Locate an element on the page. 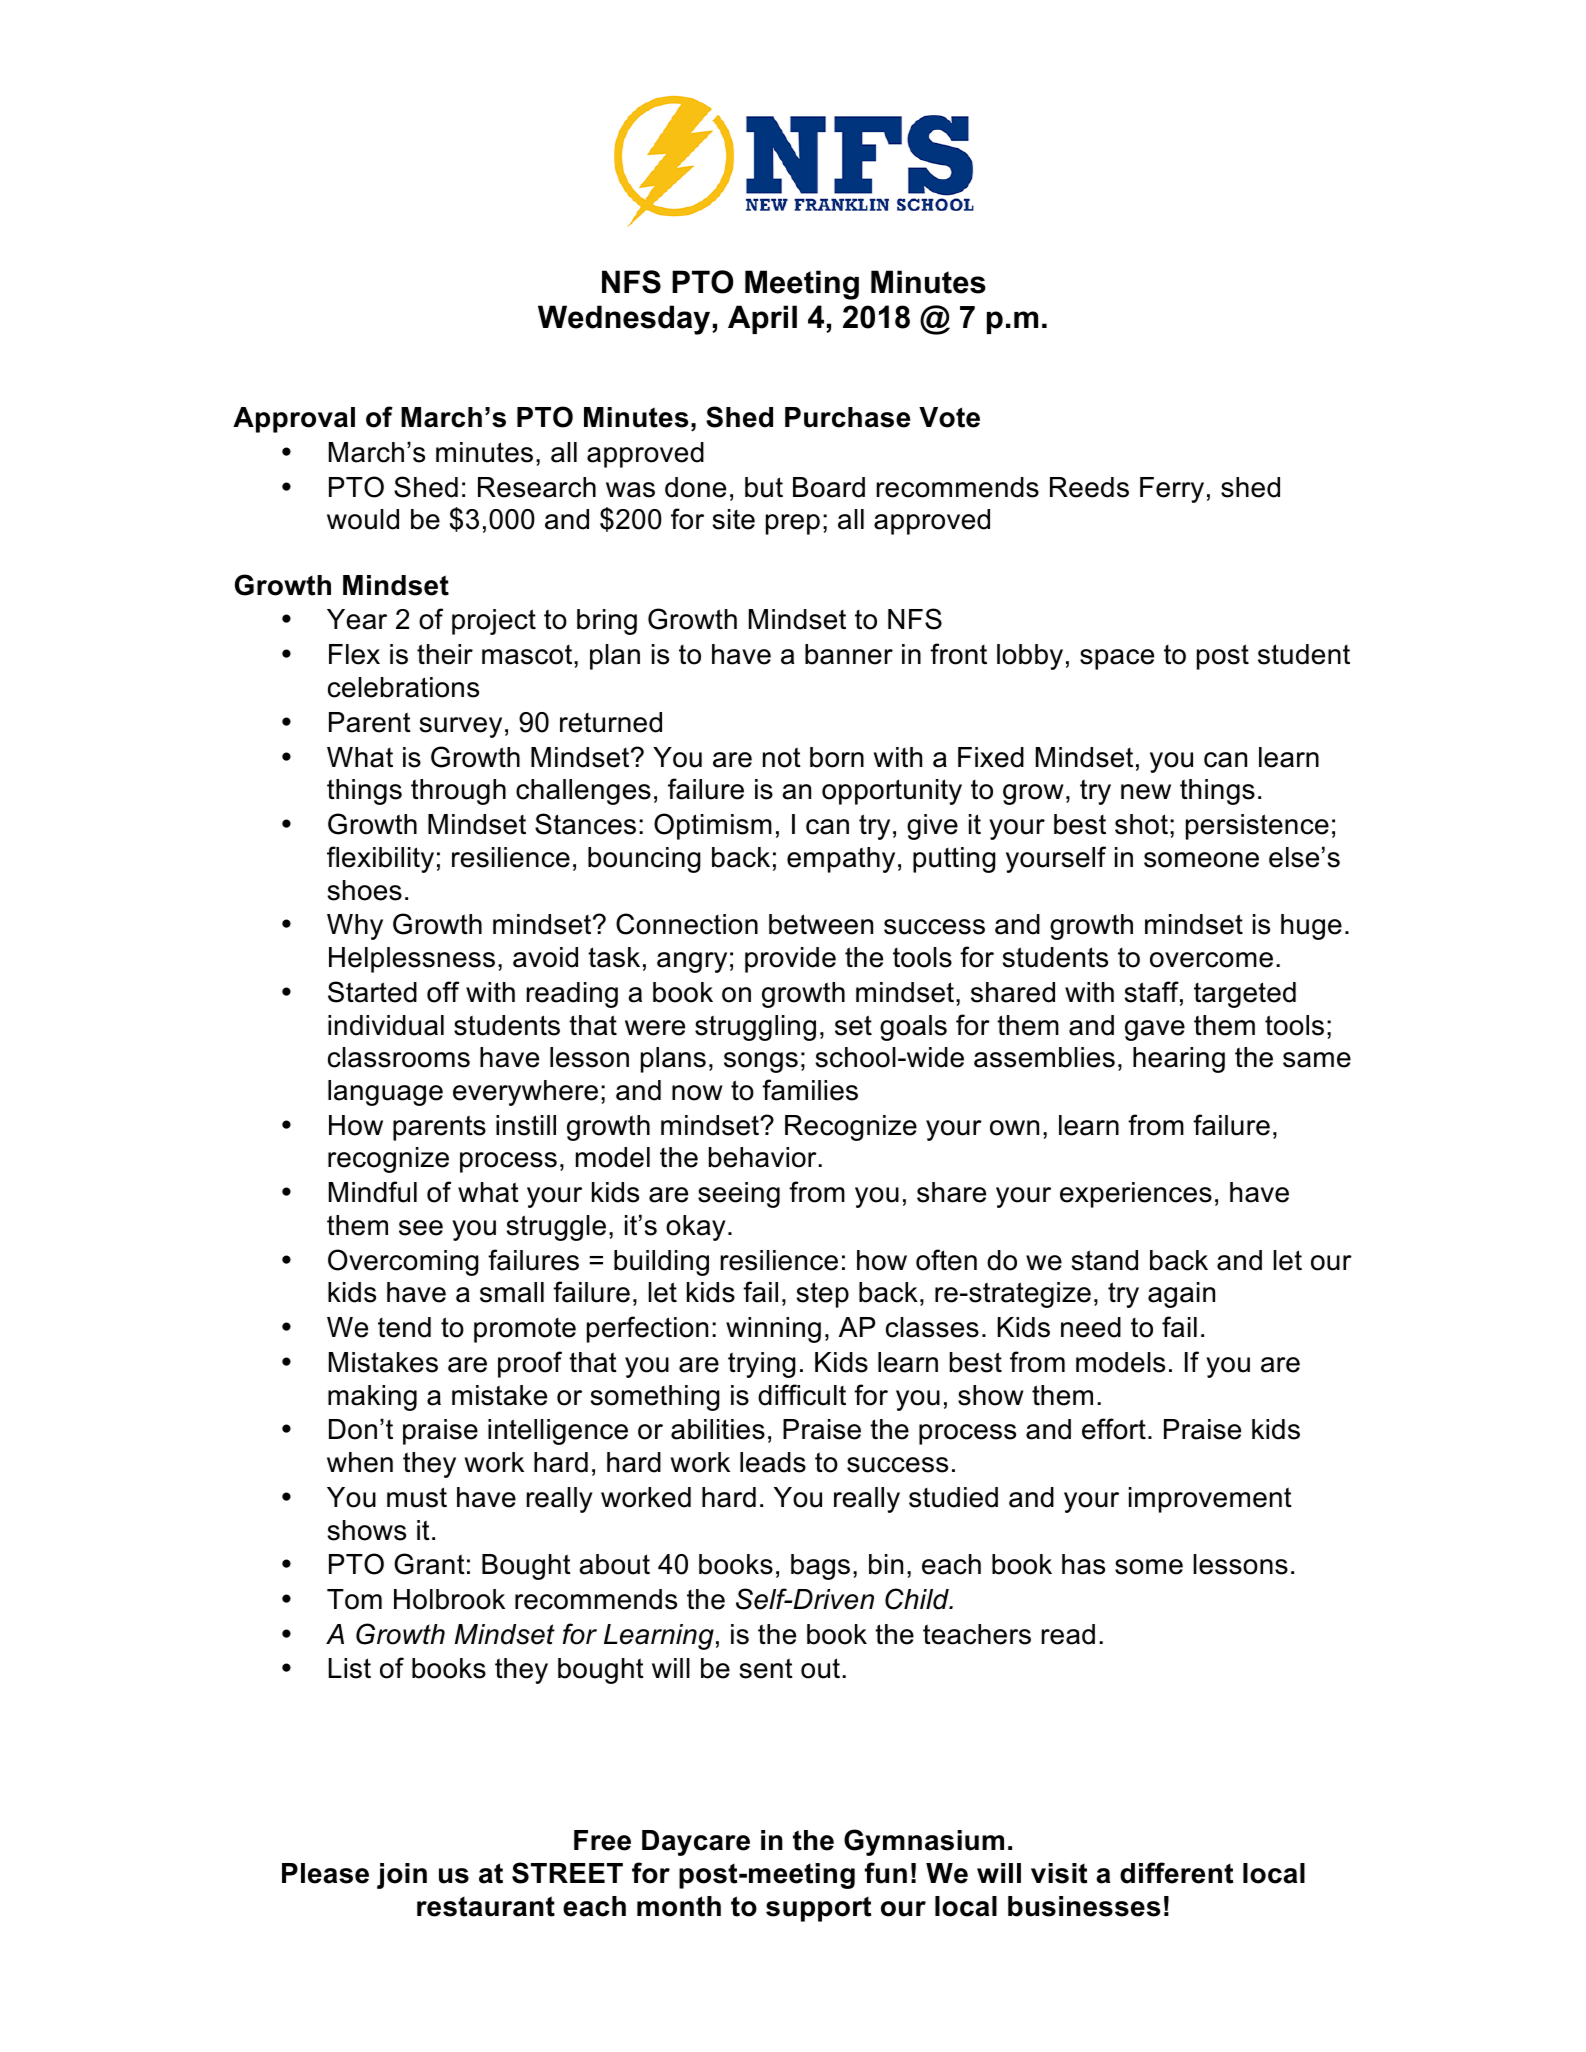  Ferry is located at coordinates (1172, 490).
